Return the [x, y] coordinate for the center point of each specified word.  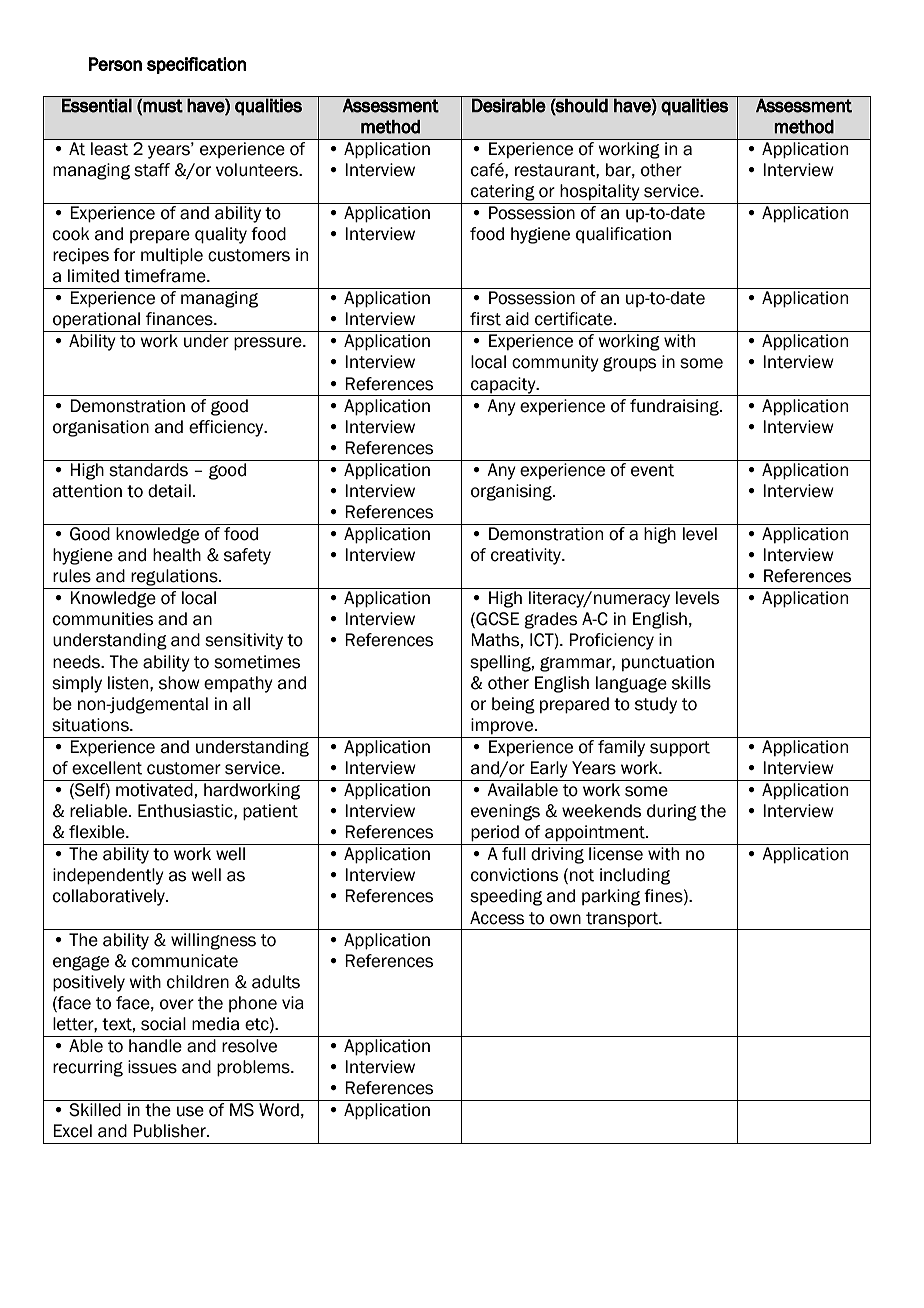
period [495, 833]
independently [108, 876]
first [485, 319]
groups [629, 364]
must [163, 106]
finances [180, 319]
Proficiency [611, 641]
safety [247, 556]
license [616, 854]
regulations [175, 577]
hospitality [600, 192]
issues [152, 1067]
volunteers [258, 170]
